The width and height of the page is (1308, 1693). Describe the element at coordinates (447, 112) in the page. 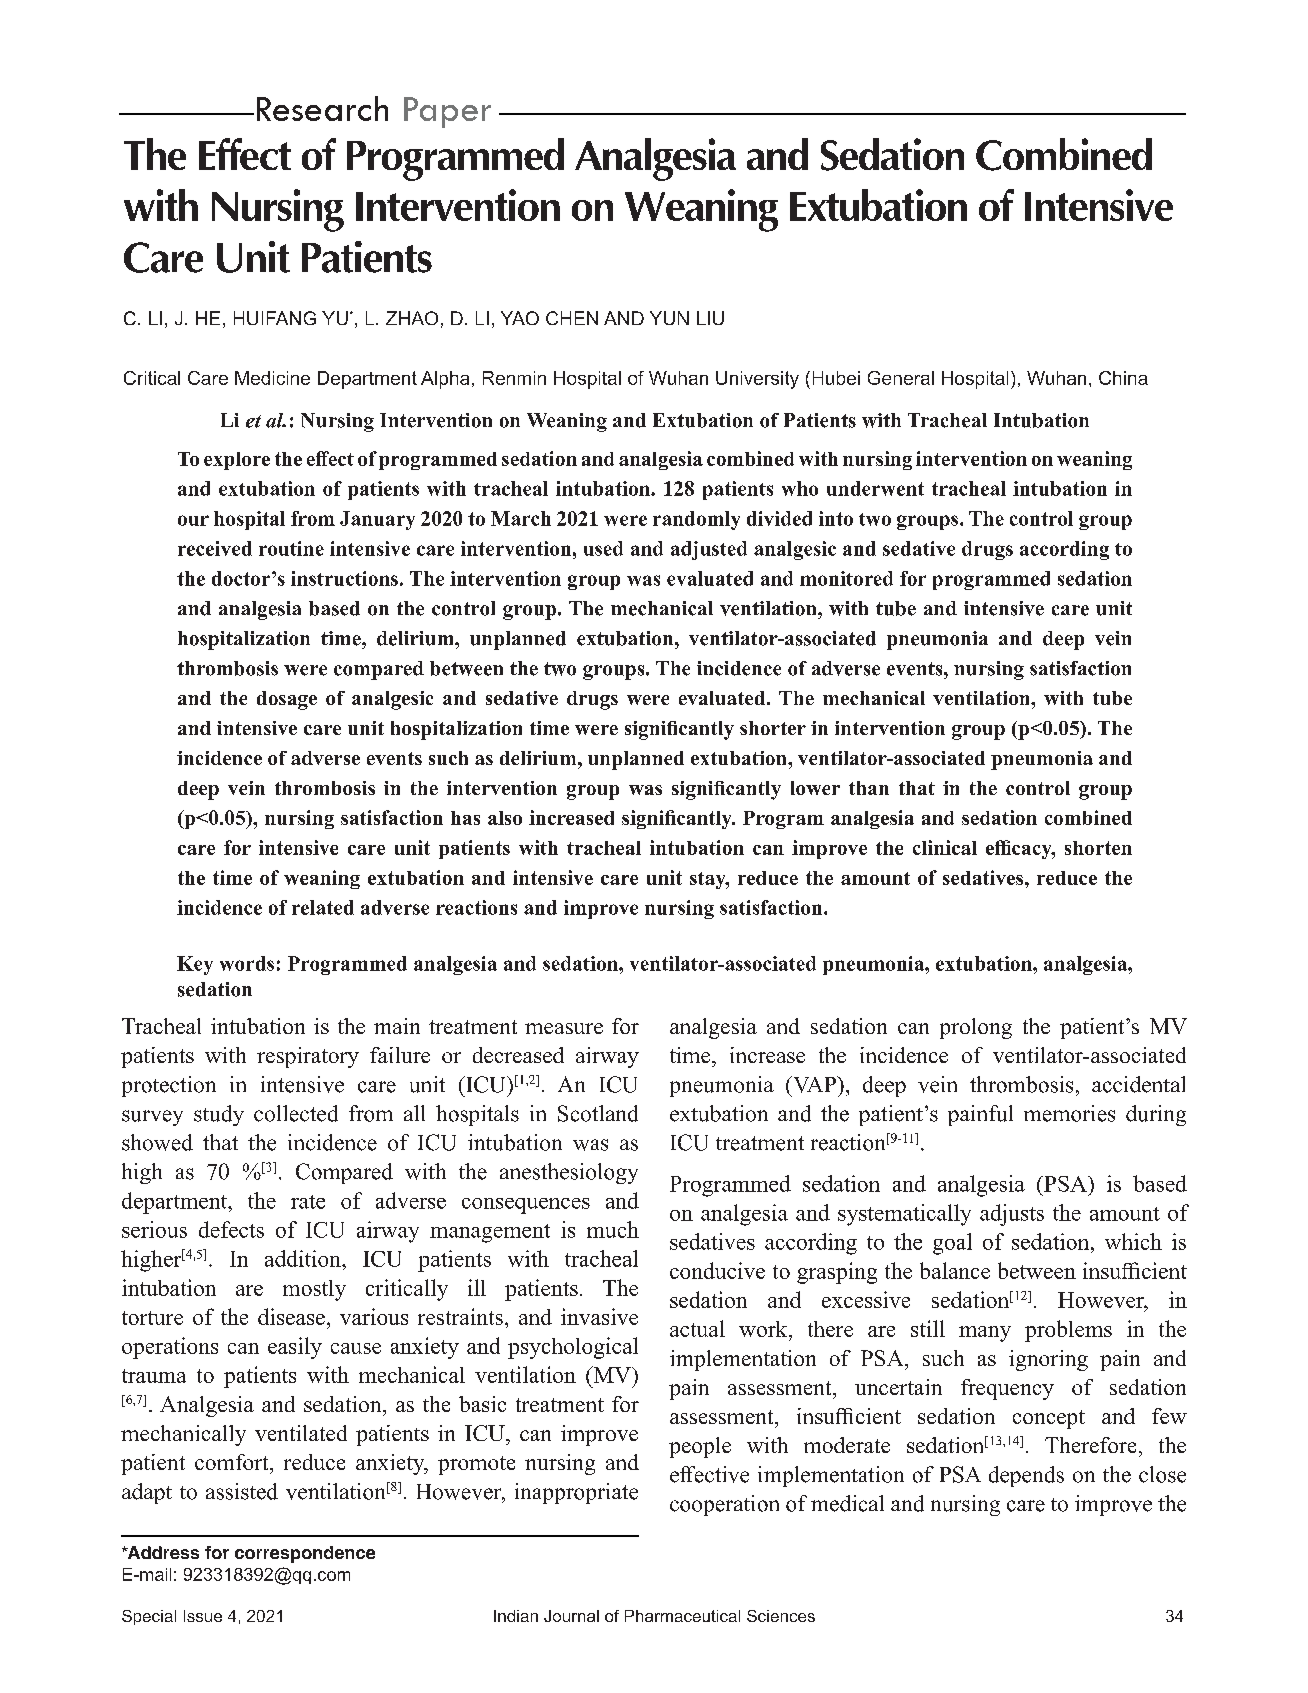

I see `Paper` at that location.
